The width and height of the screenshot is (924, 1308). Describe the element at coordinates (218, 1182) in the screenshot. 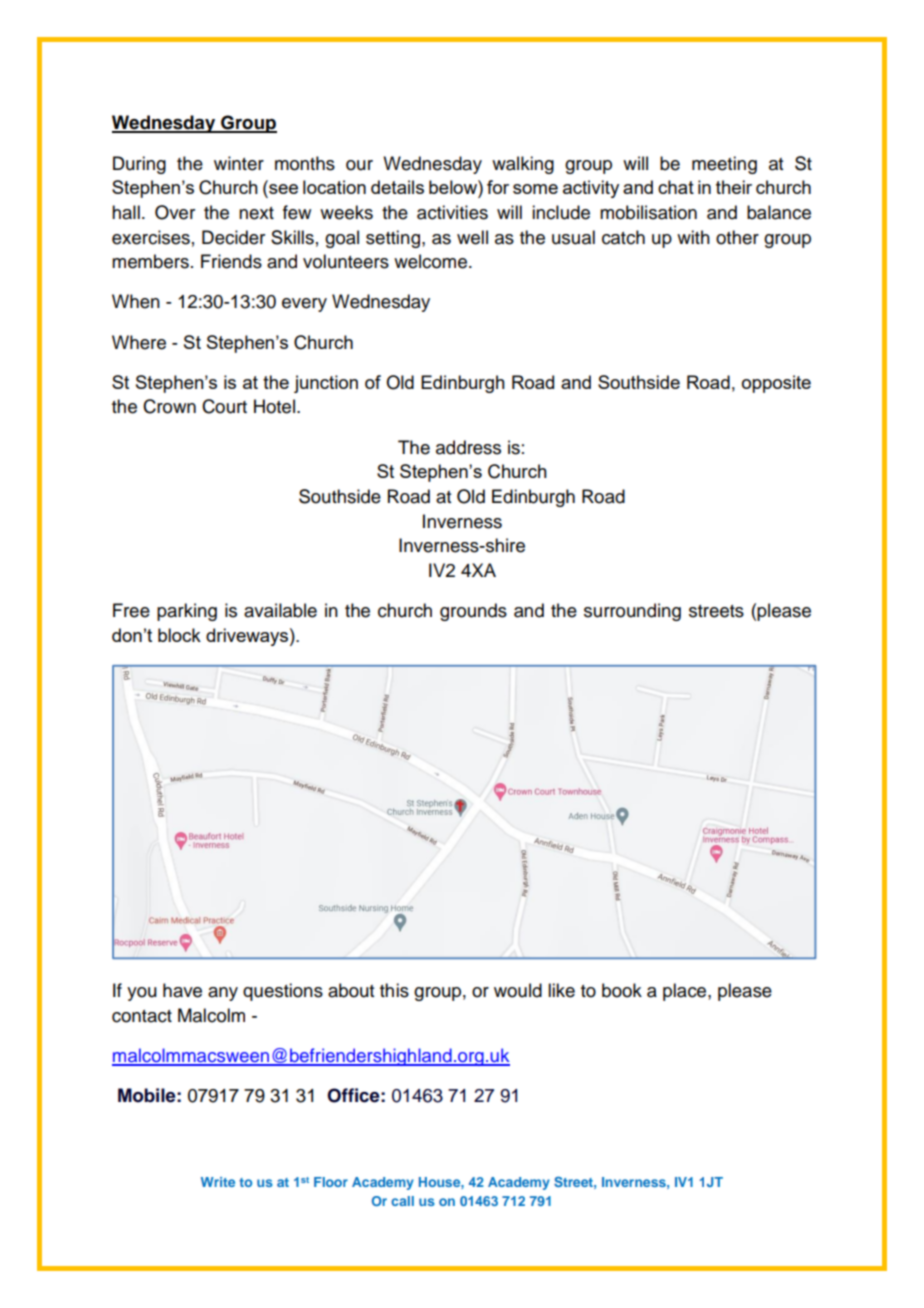

I see `Write` at that location.
